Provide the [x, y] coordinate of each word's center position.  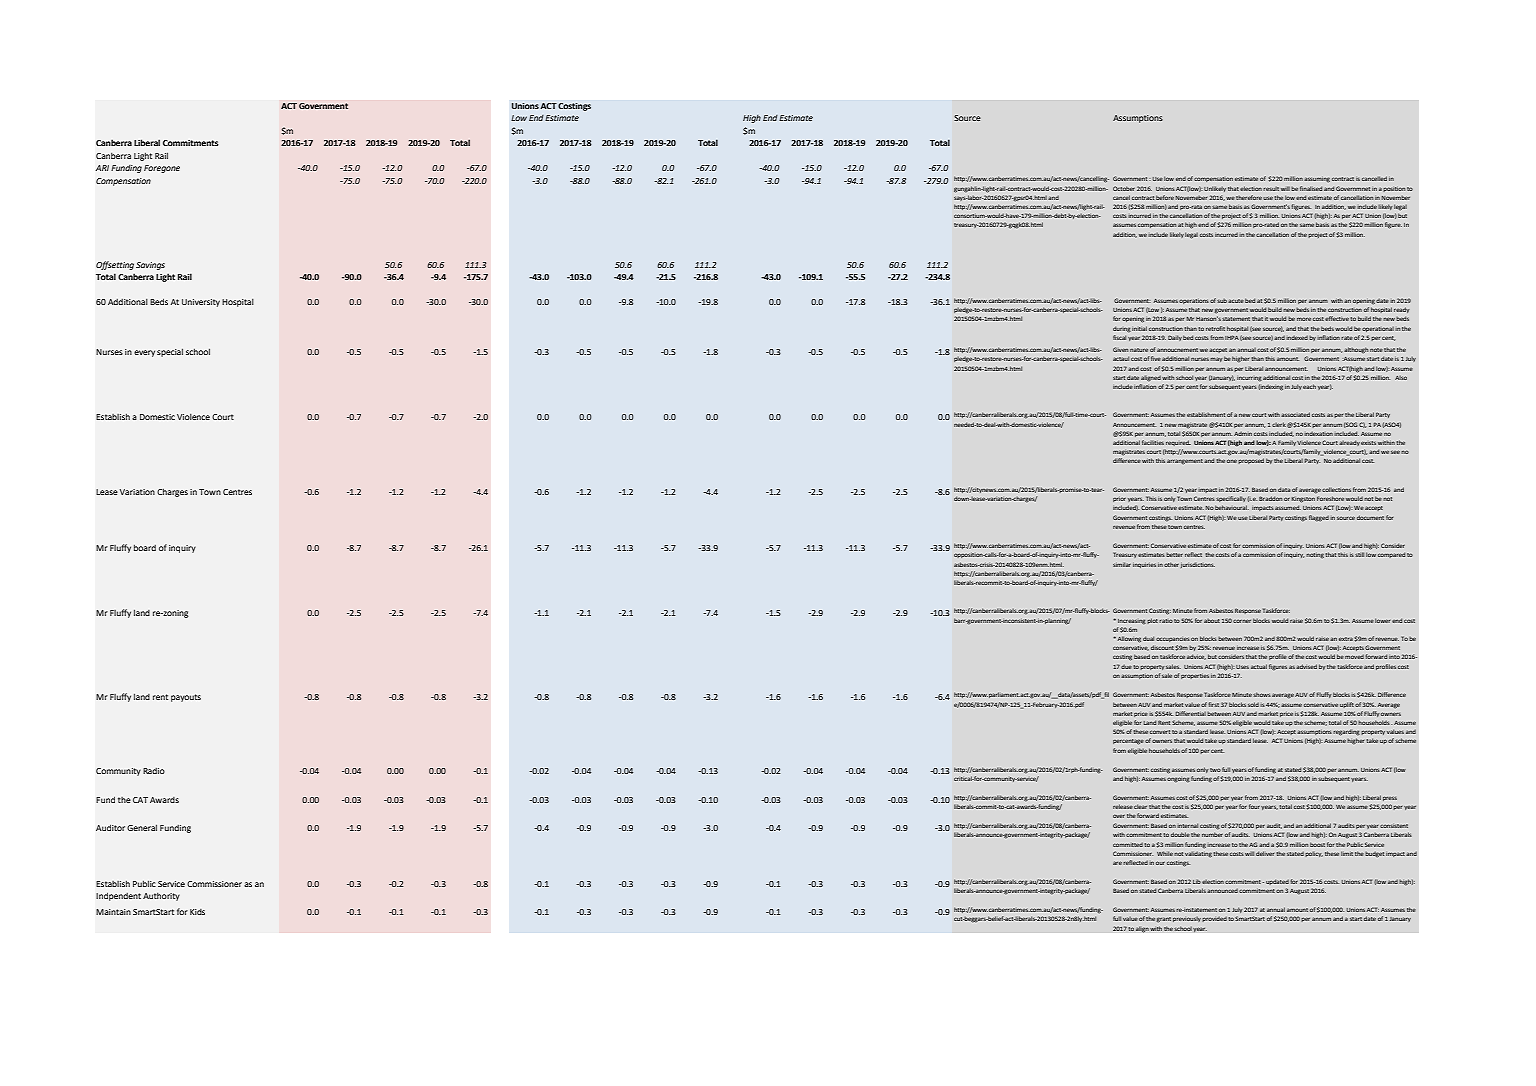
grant [1164, 920]
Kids [197, 912]
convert [1160, 732]
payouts [186, 698]
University [201, 303]
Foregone [162, 169]
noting [1315, 556]
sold [1253, 704]
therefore [1249, 197]
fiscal [1121, 337]
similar [1122, 564]
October [1124, 188]
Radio [154, 771]
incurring [1249, 379]
